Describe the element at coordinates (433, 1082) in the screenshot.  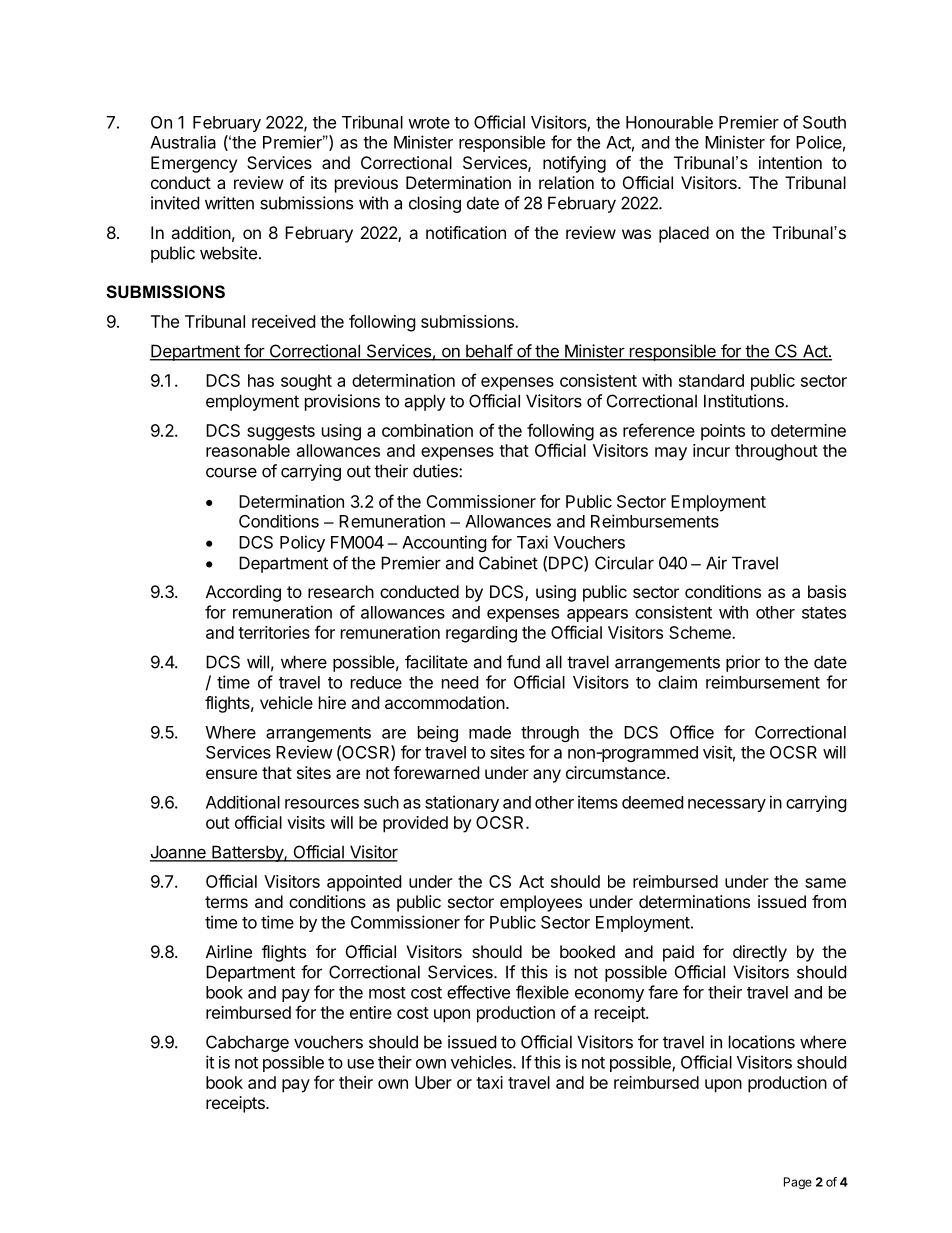
I see `Uber` at that location.
